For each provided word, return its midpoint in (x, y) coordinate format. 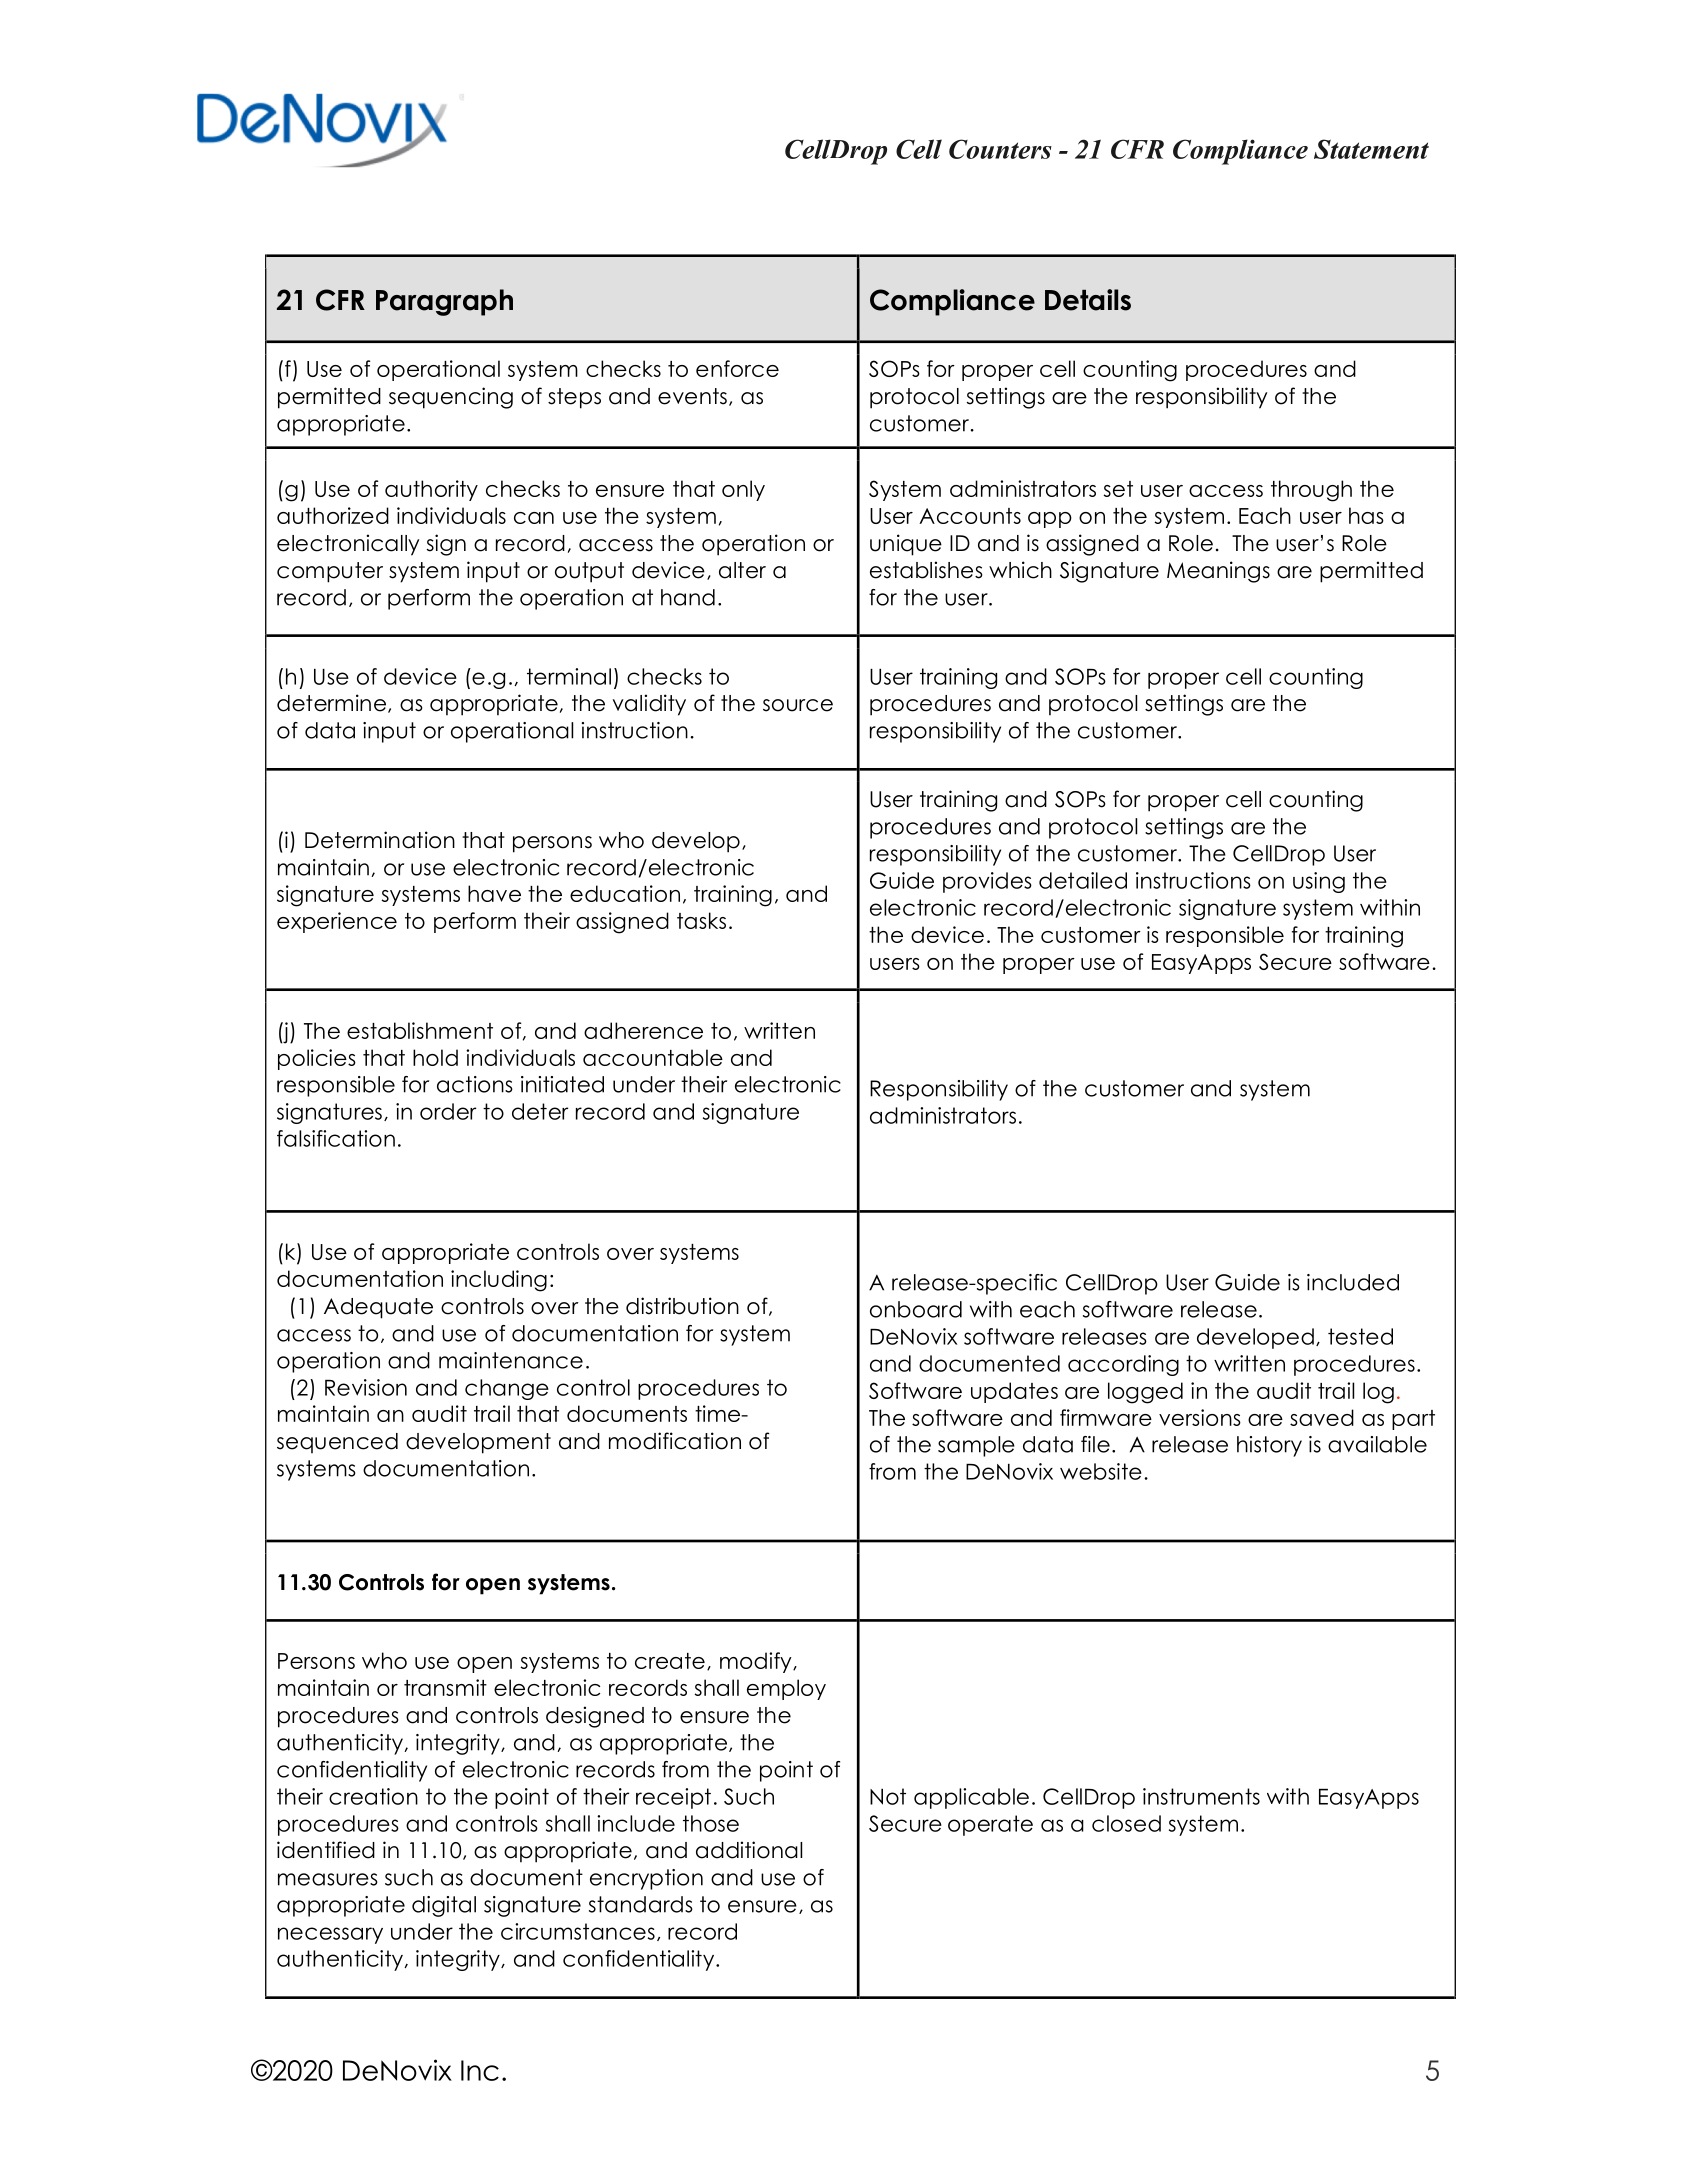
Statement (1371, 149)
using (1319, 882)
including (499, 1281)
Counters (1000, 149)
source (798, 705)
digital (444, 1906)
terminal (569, 676)
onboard (916, 1309)
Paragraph (444, 302)
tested (1360, 1336)
